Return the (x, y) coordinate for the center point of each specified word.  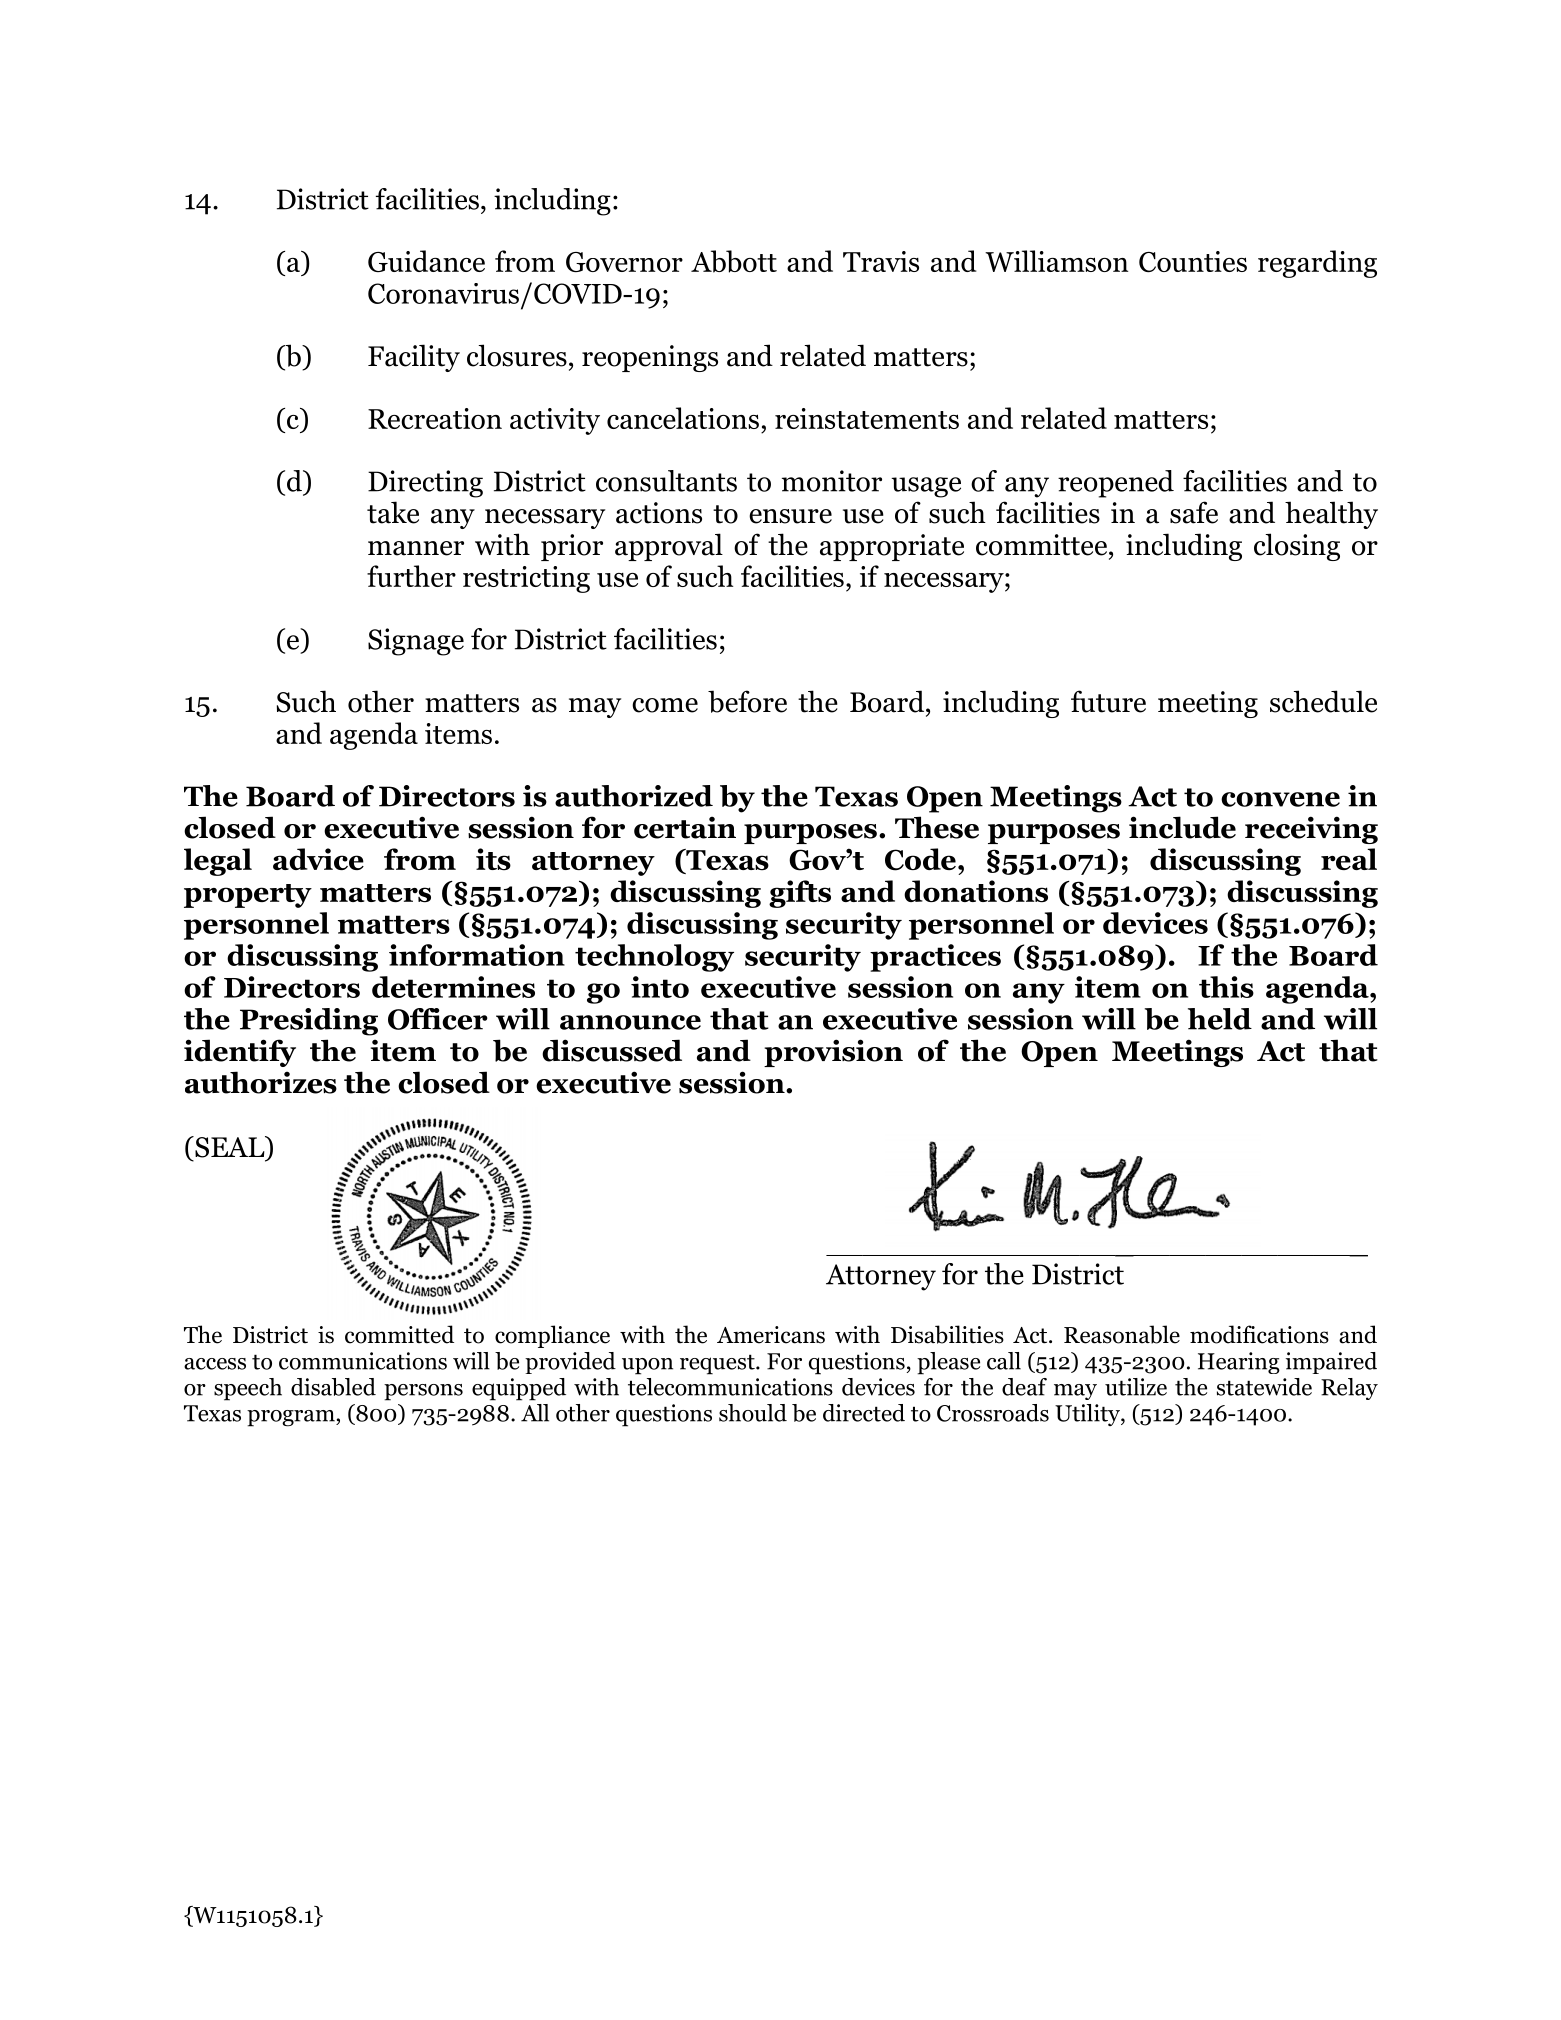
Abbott (734, 261)
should (753, 1413)
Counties (1193, 261)
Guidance (426, 261)
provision (833, 1053)
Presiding (309, 1022)
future (1108, 701)
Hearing (1239, 1363)
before (747, 701)
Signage (416, 642)
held (1220, 1019)
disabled (333, 1387)
